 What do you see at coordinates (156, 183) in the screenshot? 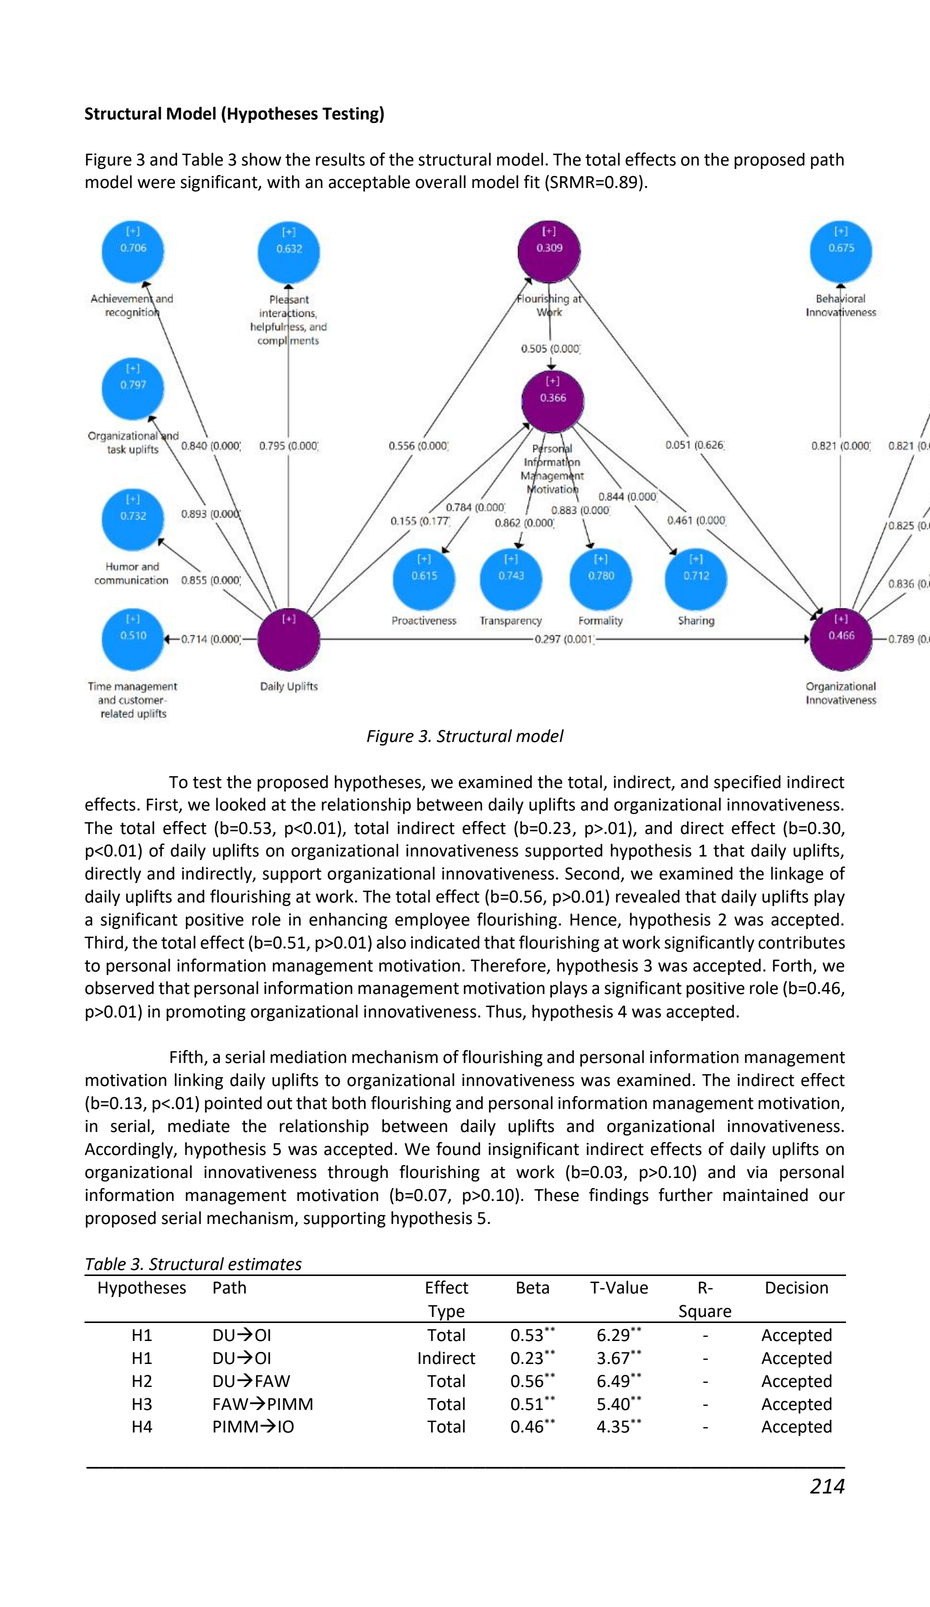
I see `were` at bounding box center [156, 183].
